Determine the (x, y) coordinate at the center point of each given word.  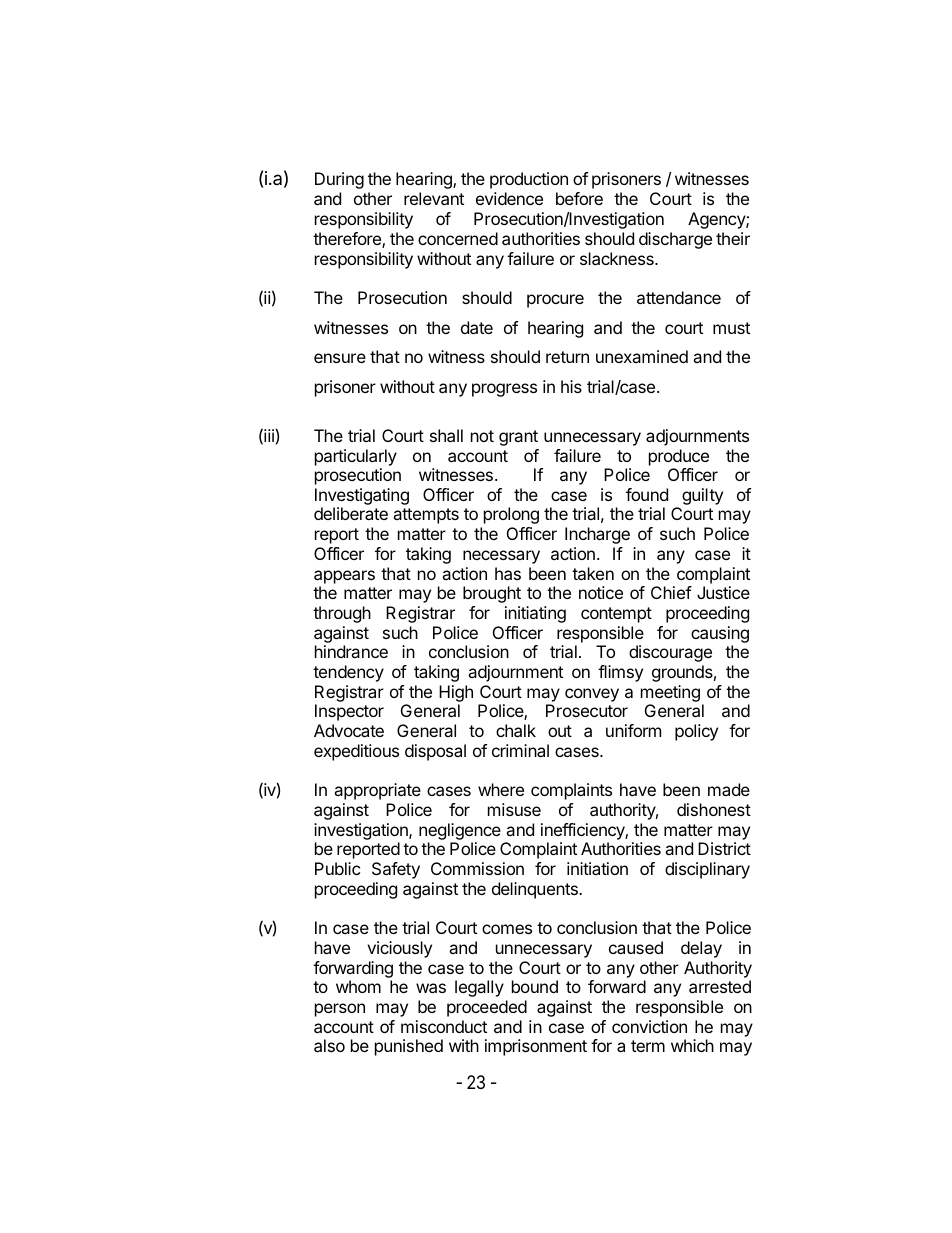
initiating (535, 614)
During (339, 180)
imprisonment (536, 1047)
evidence (509, 198)
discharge (675, 240)
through (342, 614)
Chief (671, 592)
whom (358, 986)
